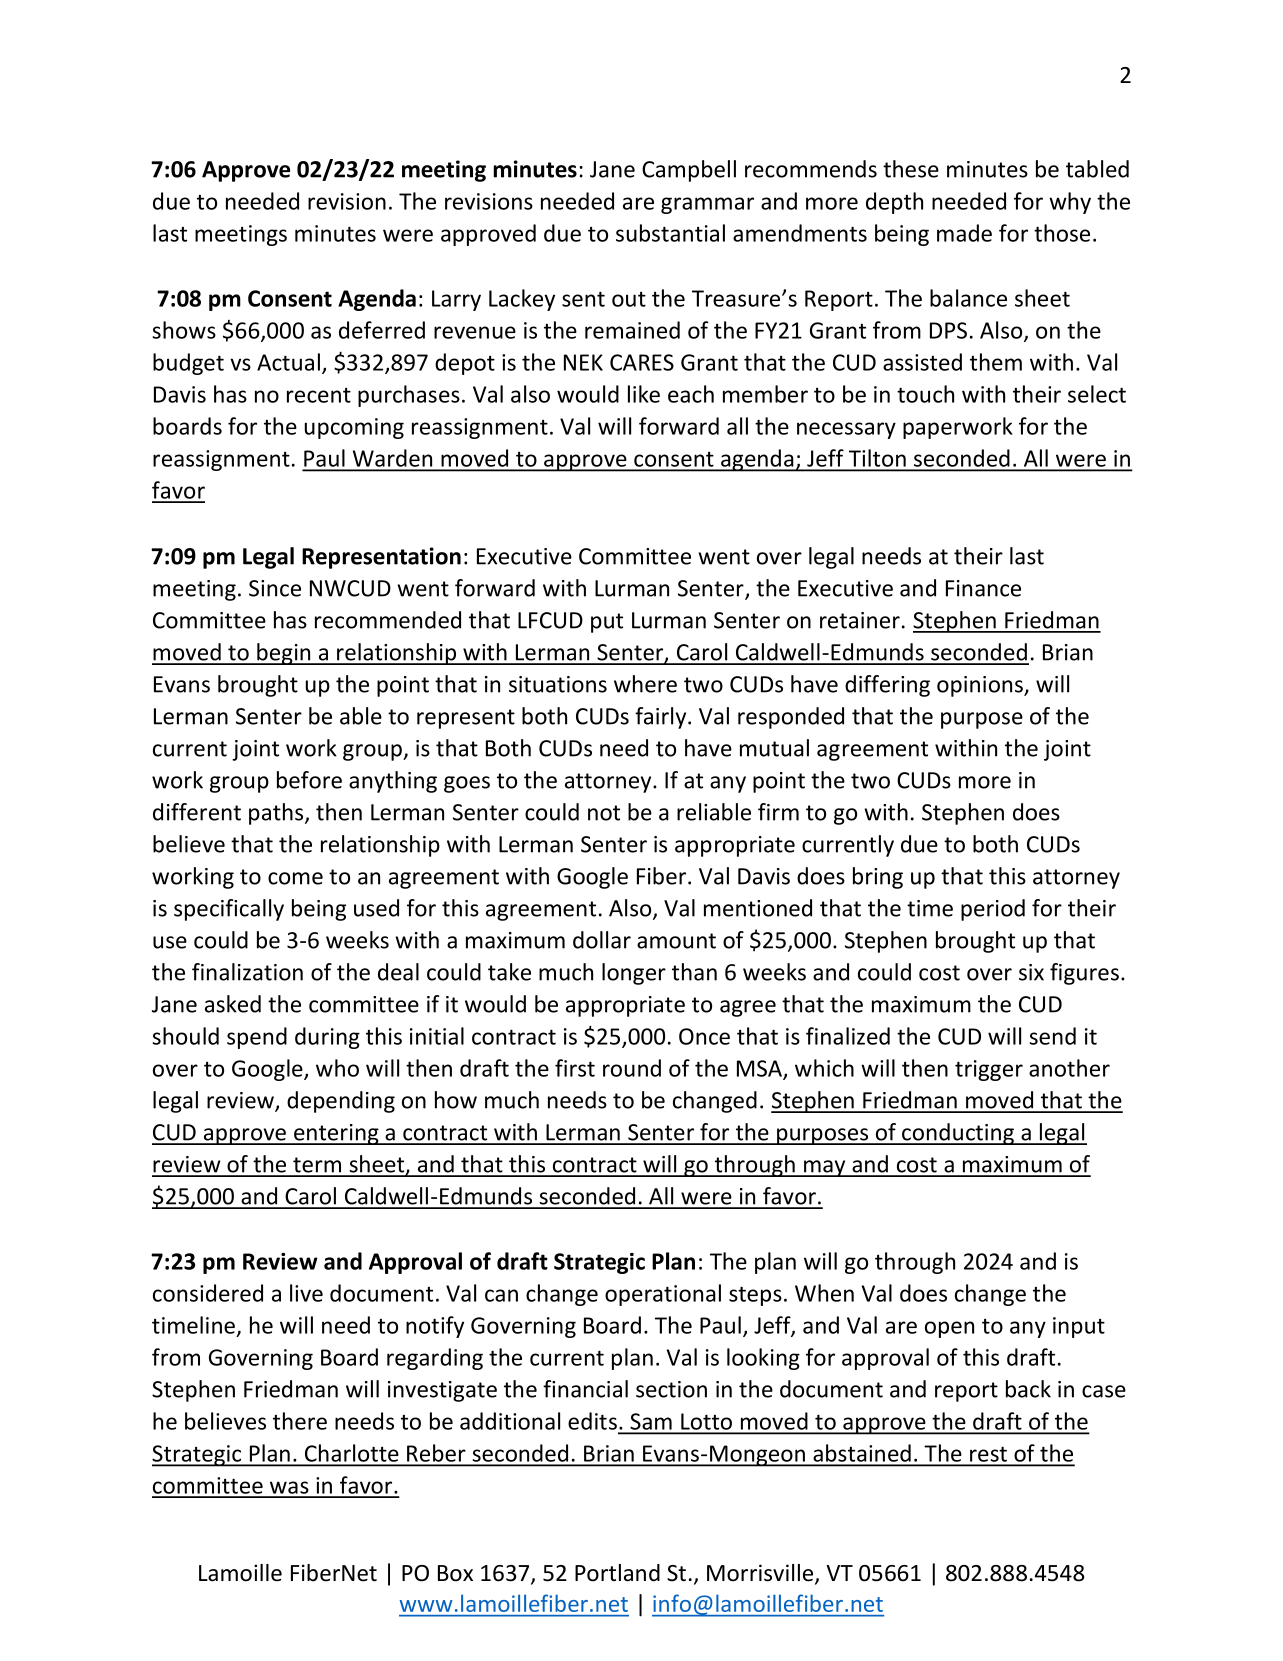 Image resolution: width=1283 pixels, height=1661 pixels. Describe the element at coordinates (336, 1134) in the page. I see `entering` at that location.
